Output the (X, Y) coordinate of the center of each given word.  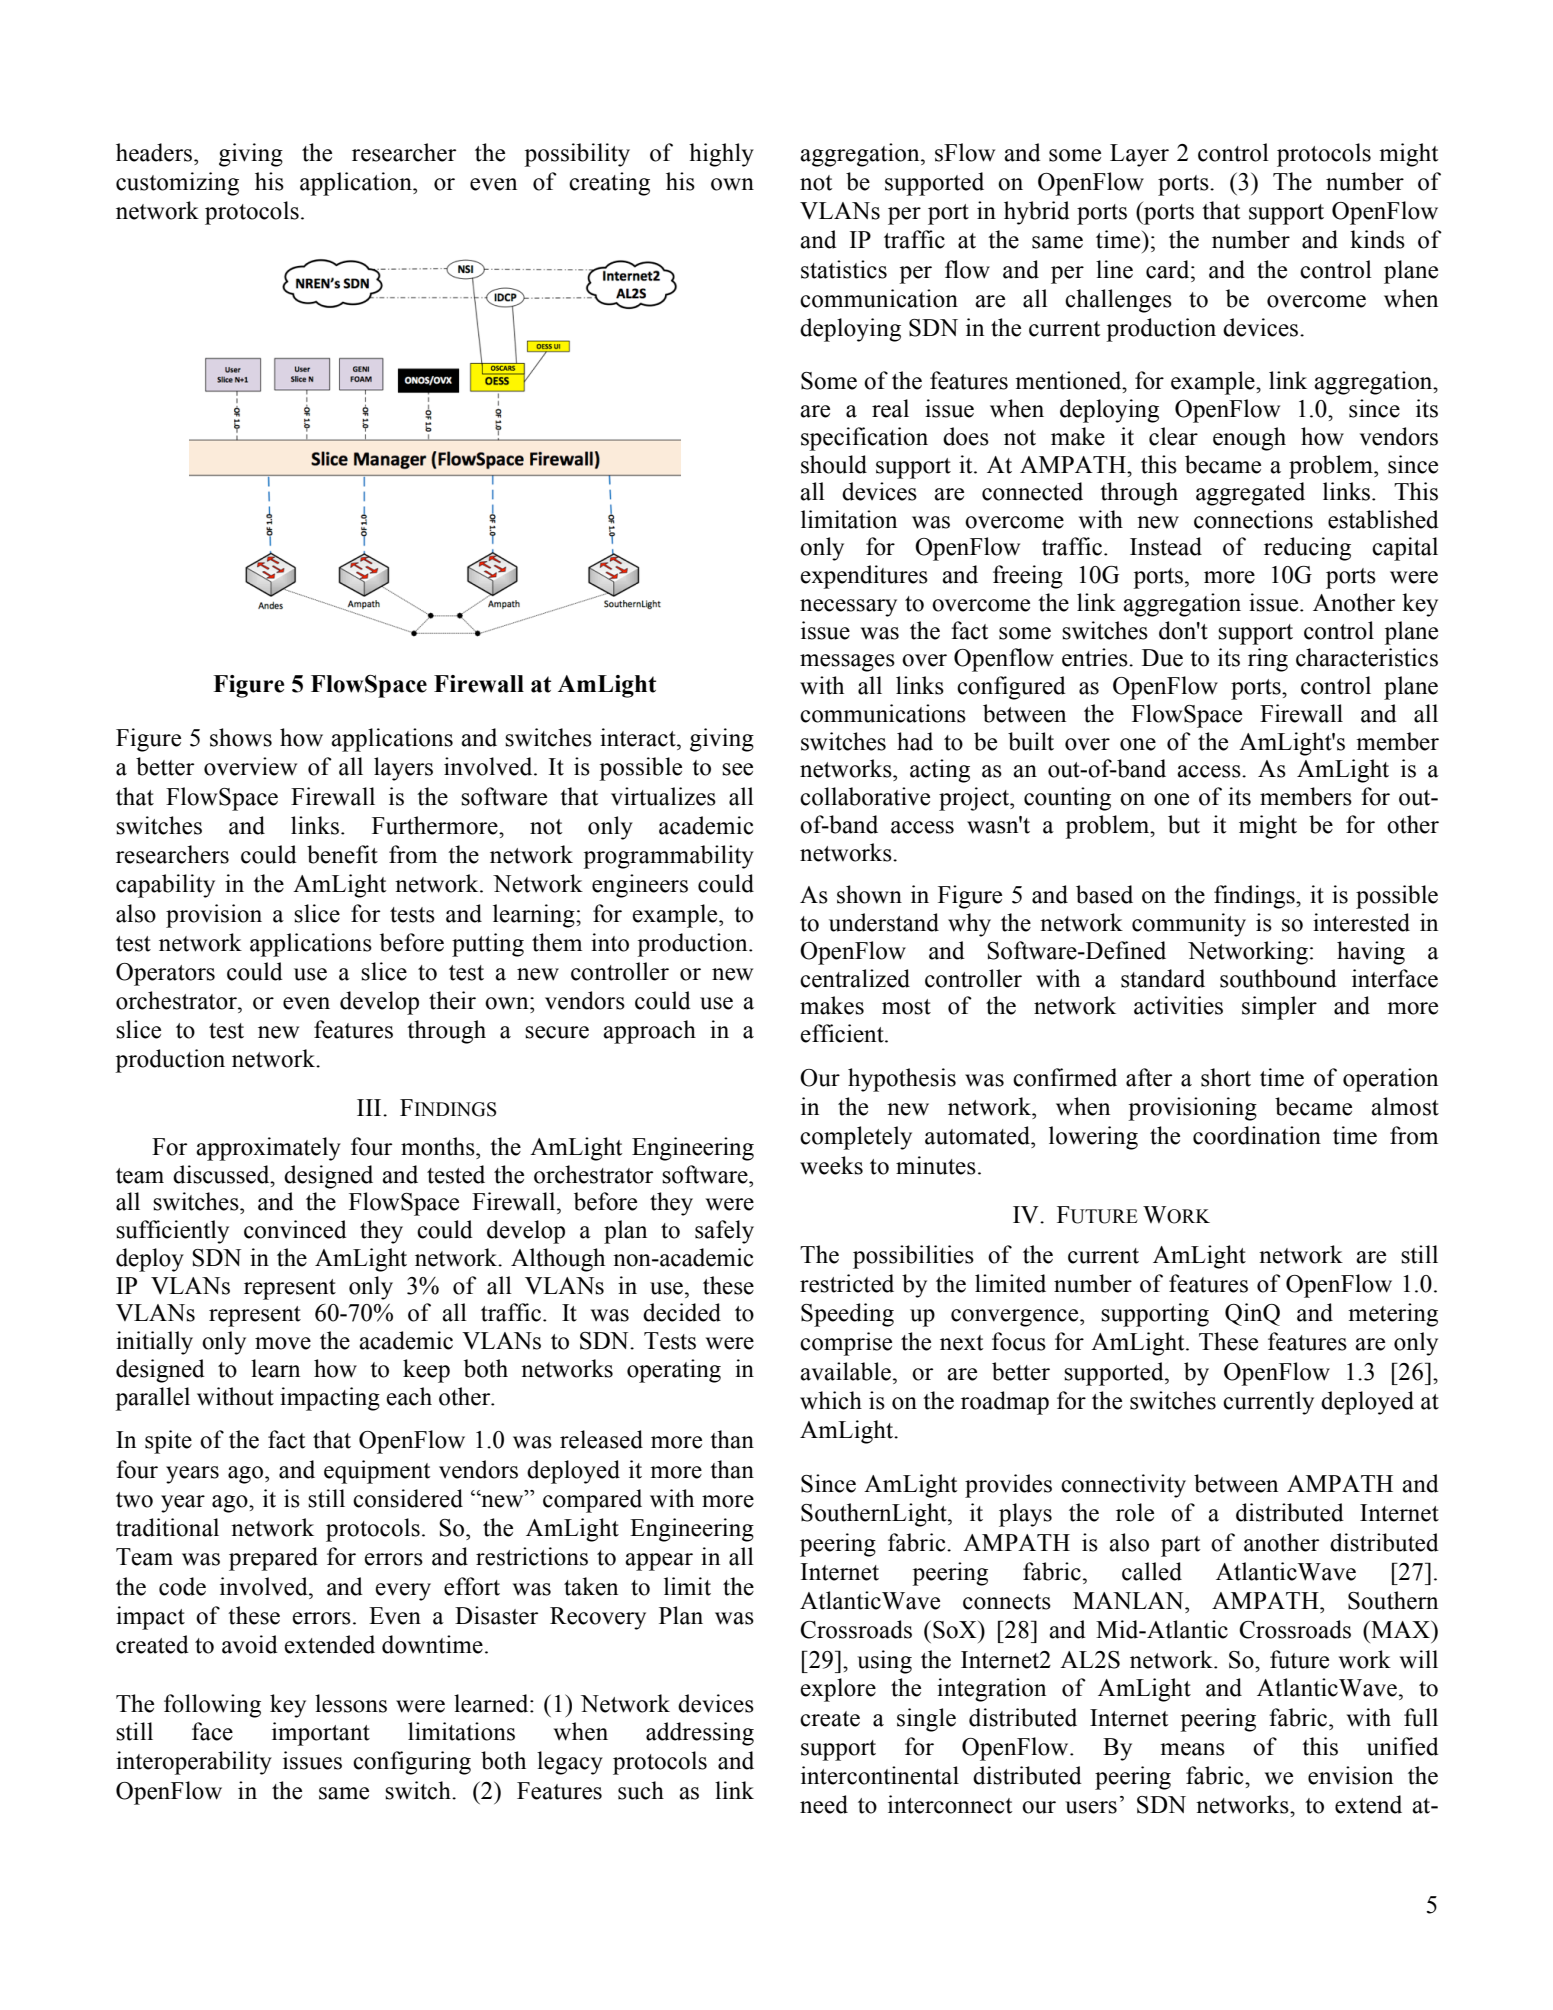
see (737, 769)
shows (241, 737)
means (1192, 1749)
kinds (1377, 239)
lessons (351, 1703)
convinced (295, 1229)
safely (724, 1232)
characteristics (1367, 657)
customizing (177, 184)
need (824, 1804)
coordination (1257, 1135)
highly (721, 155)
